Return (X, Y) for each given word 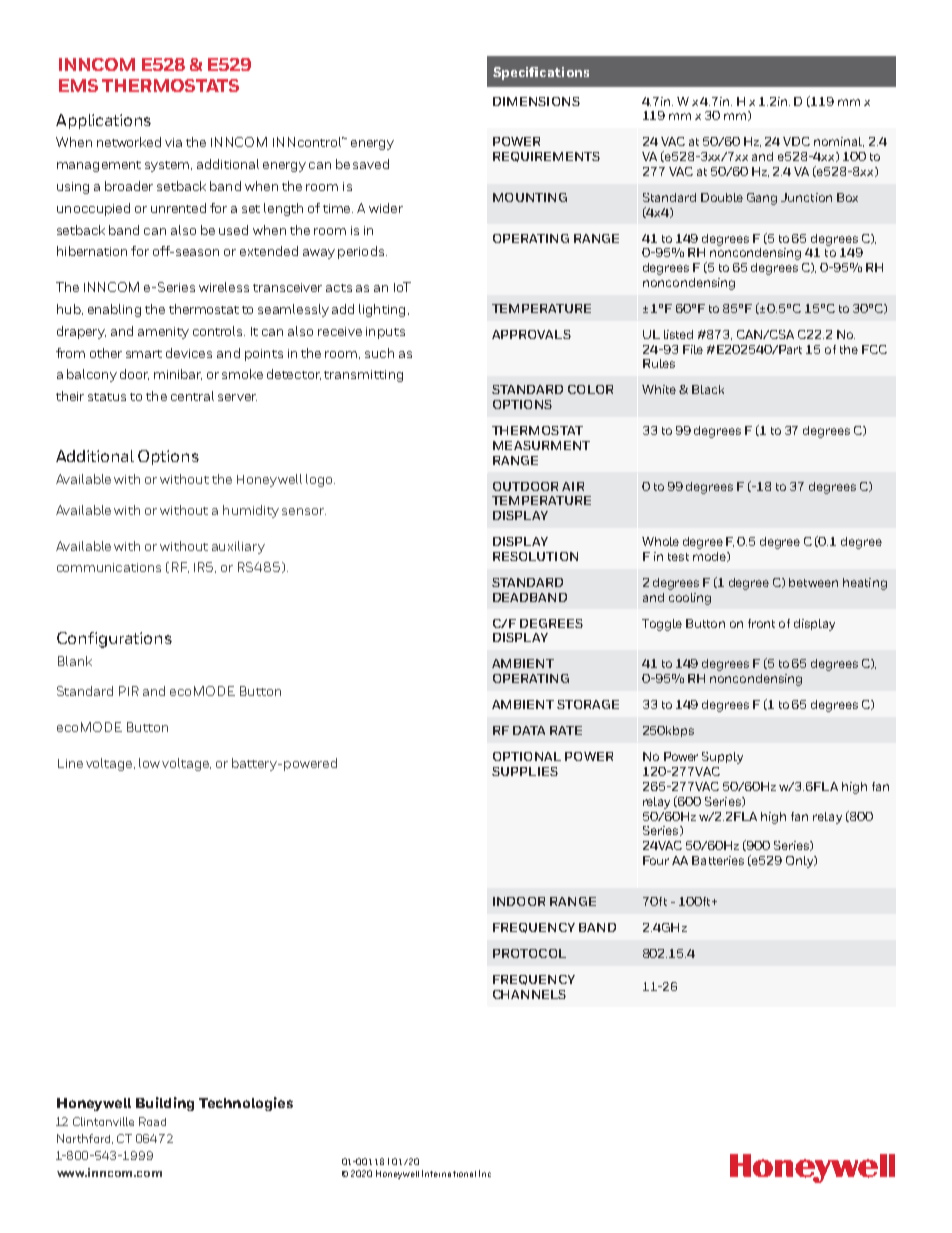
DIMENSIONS (536, 101)
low (151, 763)
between (813, 582)
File (693, 349)
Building (165, 1104)
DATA (529, 730)
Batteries (718, 860)
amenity (163, 333)
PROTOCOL (529, 953)
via (173, 142)
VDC (796, 141)
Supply (722, 758)
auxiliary (238, 547)
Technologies (246, 1104)
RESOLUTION (535, 556)
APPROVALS (531, 334)
